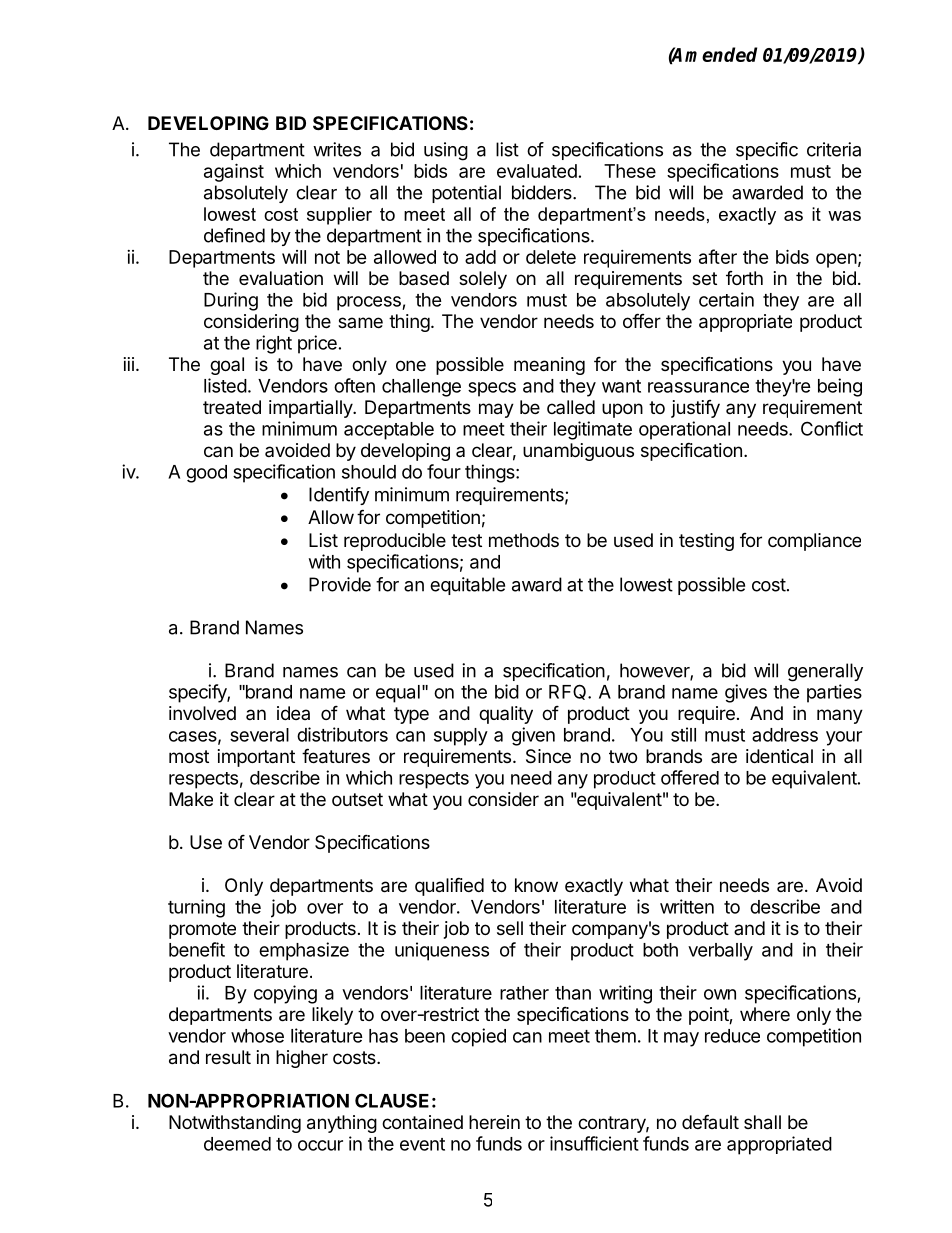 Image resolution: width=952 pixels, height=1233 pixels. I want to click on written, so click(687, 906).
